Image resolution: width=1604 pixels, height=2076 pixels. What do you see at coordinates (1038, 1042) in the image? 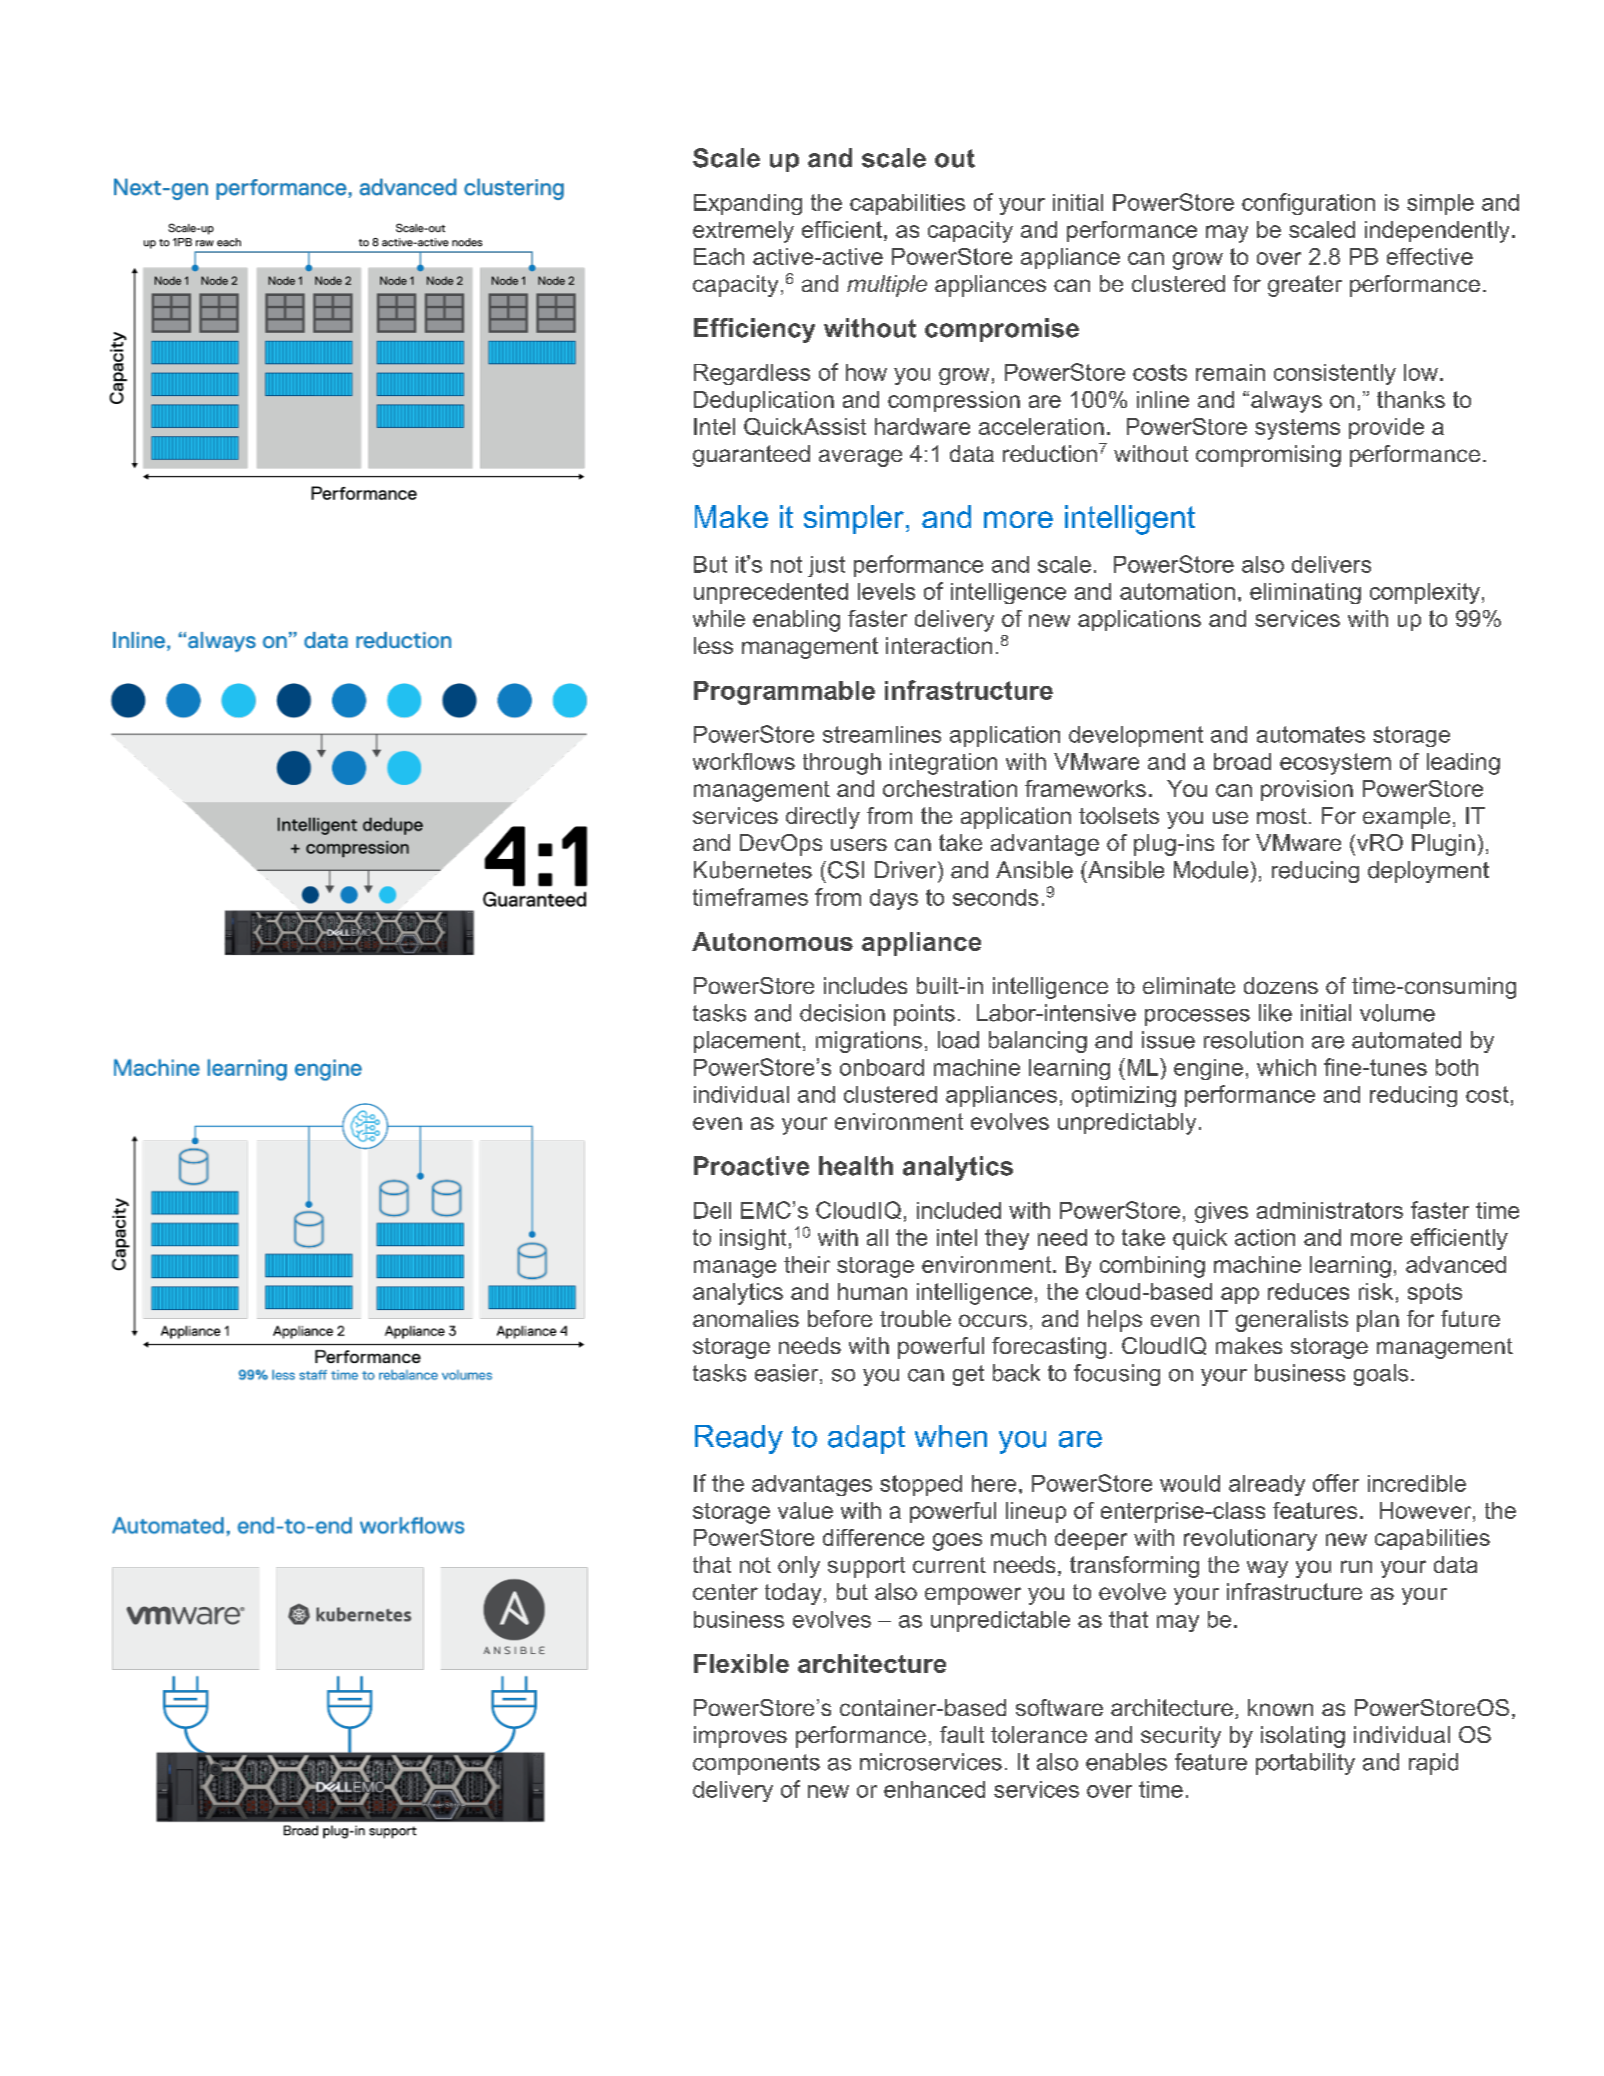
I see `balancing` at bounding box center [1038, 1042].
